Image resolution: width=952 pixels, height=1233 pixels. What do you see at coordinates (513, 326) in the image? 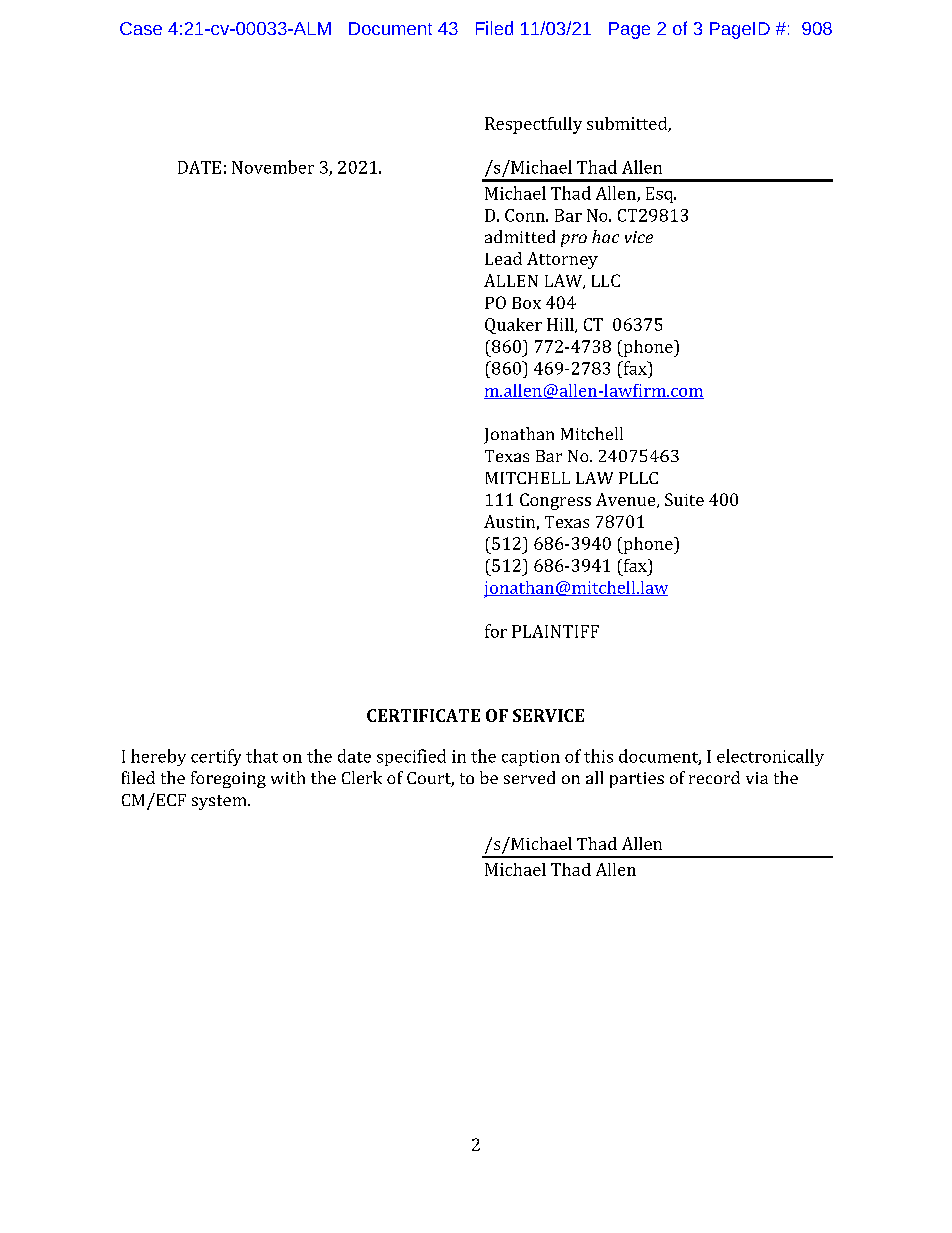
I see `Quaker` at bounding box center [513, 326].
